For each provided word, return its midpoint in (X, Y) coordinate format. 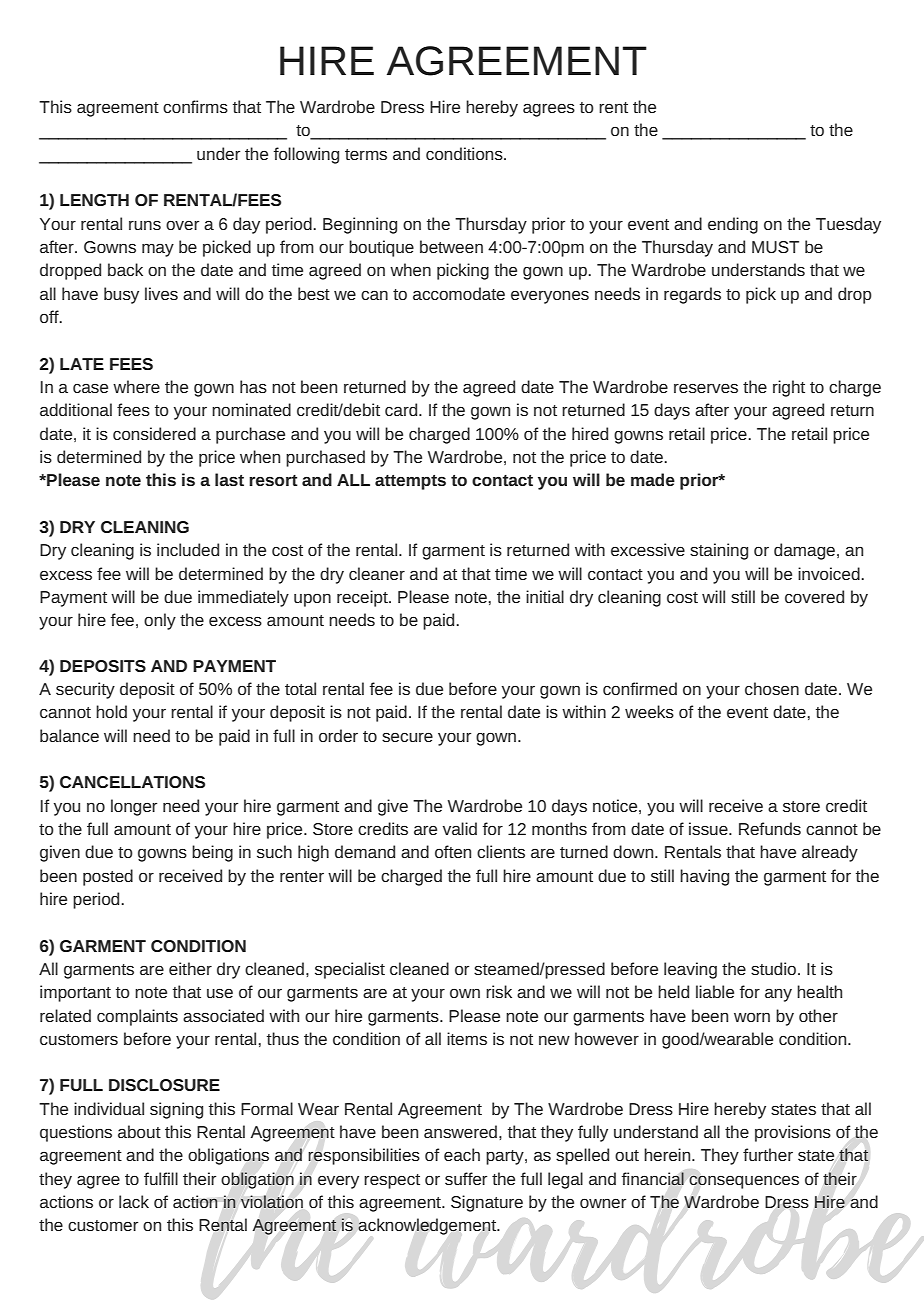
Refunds (770, 828)
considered (154, 433)
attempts (410, 482)
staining (719, 551)
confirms (195, 106)
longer (134, 807)
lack (134, 1201)
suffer (466, 1178)
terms (366, 154)
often (453, 851)
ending (733, 225)
